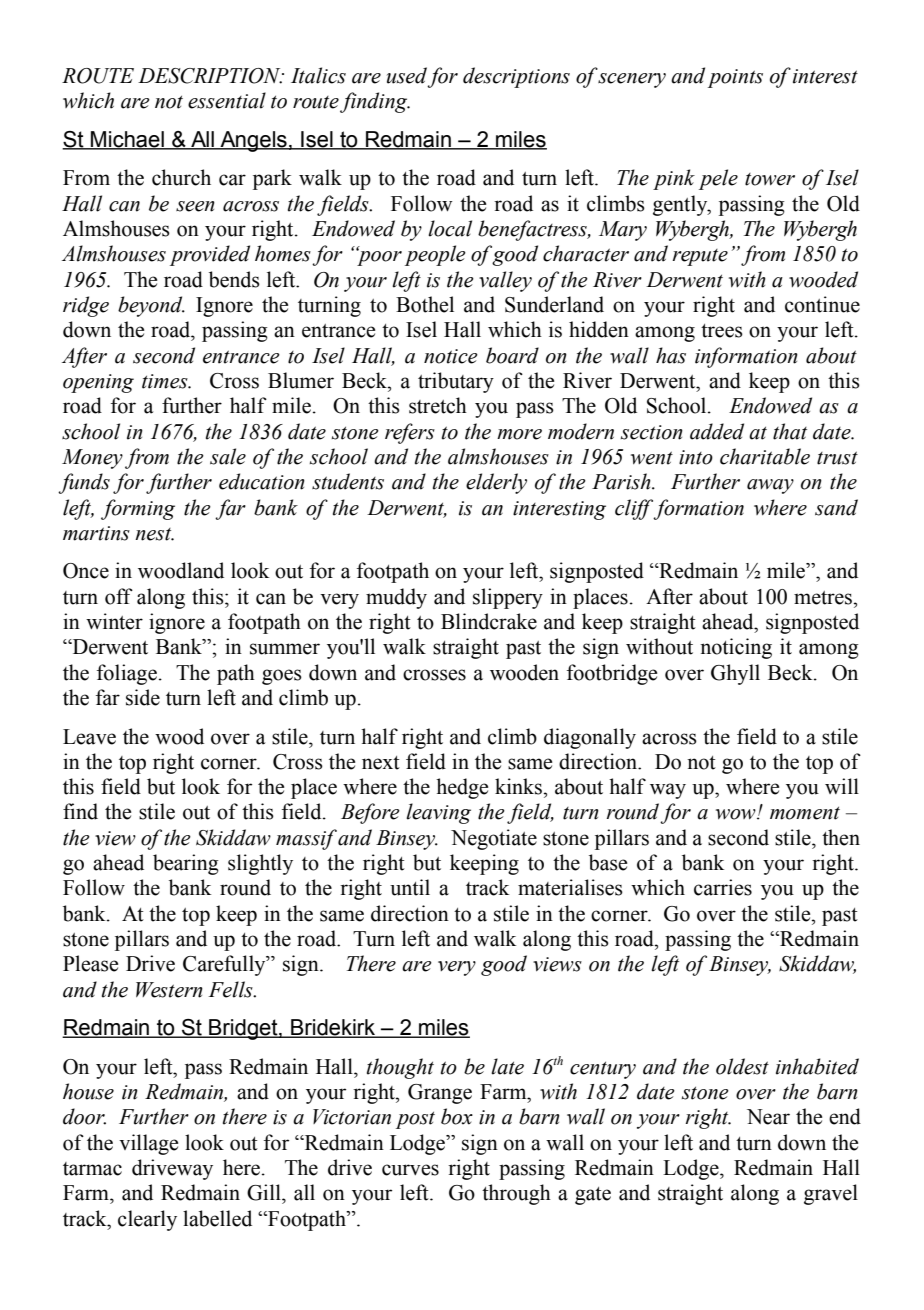  I want to click on Near, so click(768, 1117).
